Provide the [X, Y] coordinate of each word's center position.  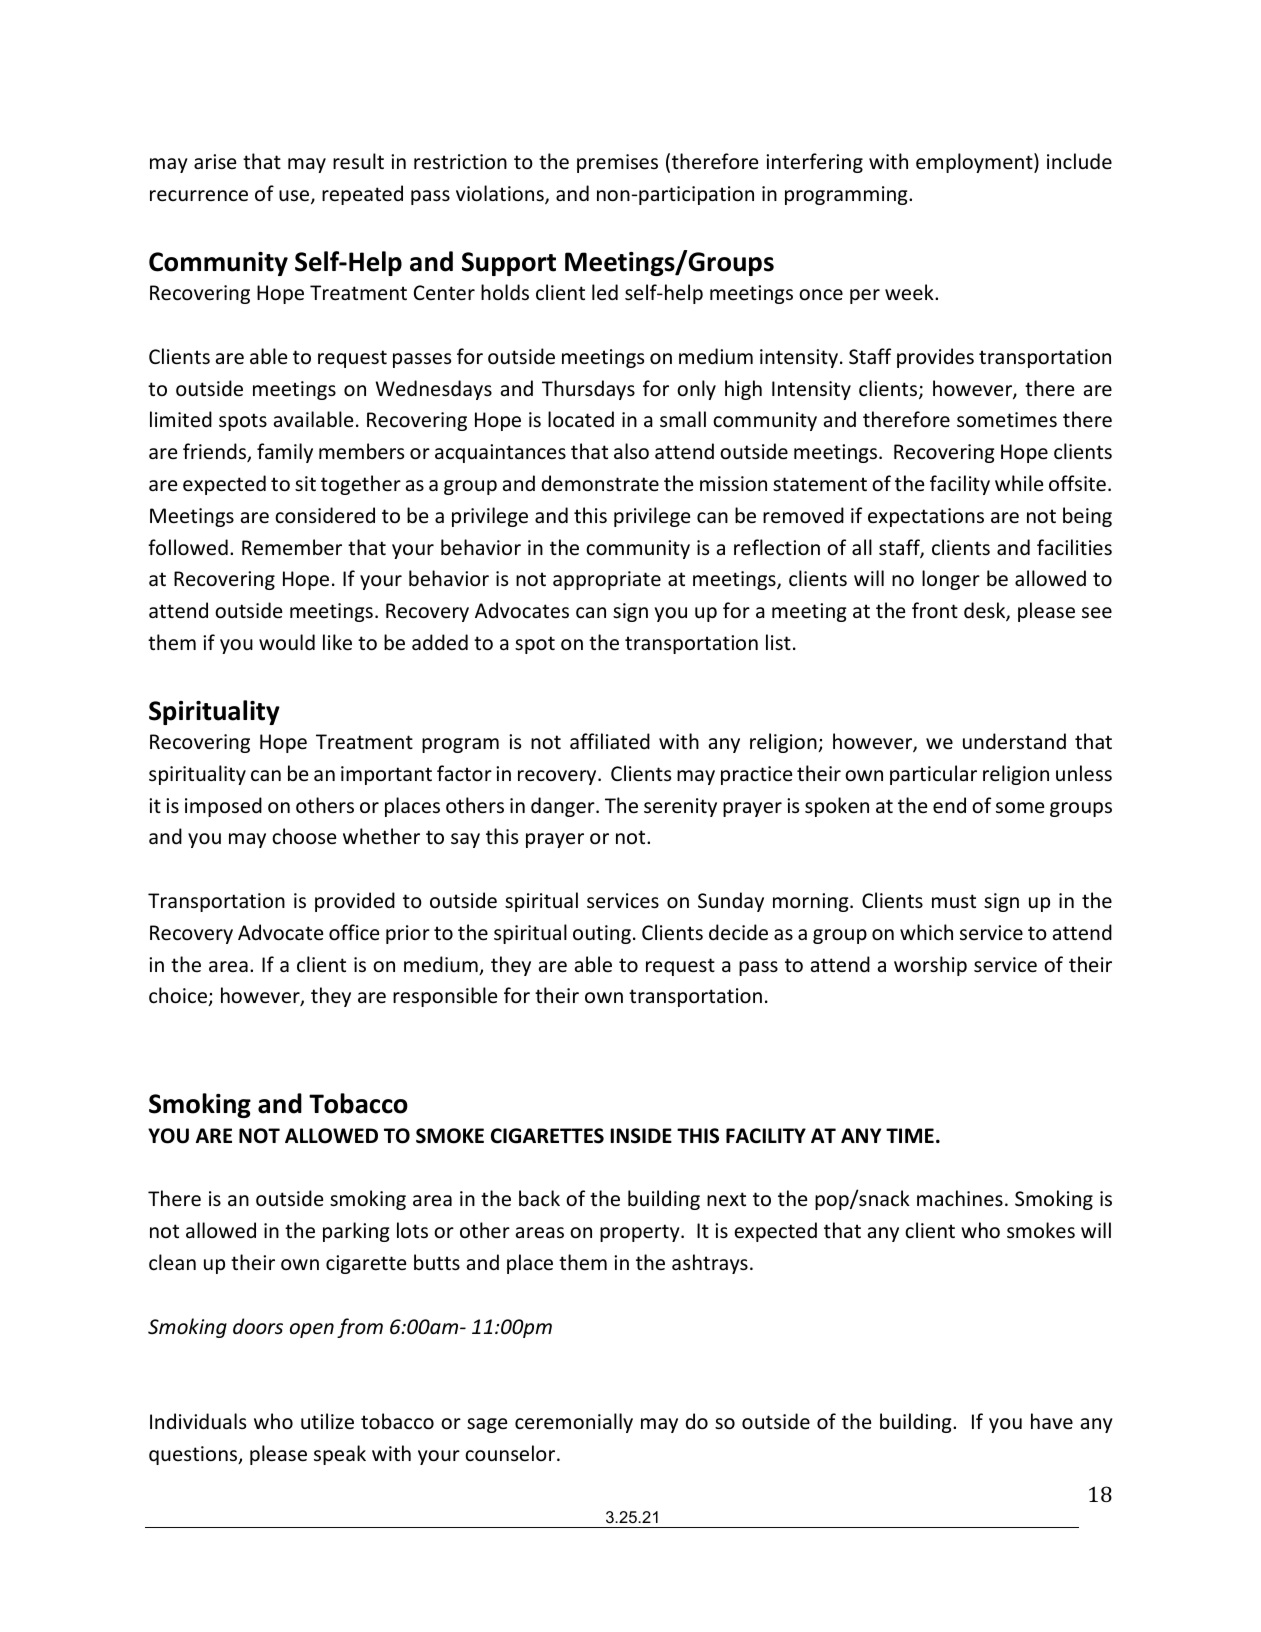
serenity [680, 807]
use [295, 197]
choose [304, 836]
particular [933, 775]
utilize [327, 1421]
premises [617, 163]
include [1079, 161]
